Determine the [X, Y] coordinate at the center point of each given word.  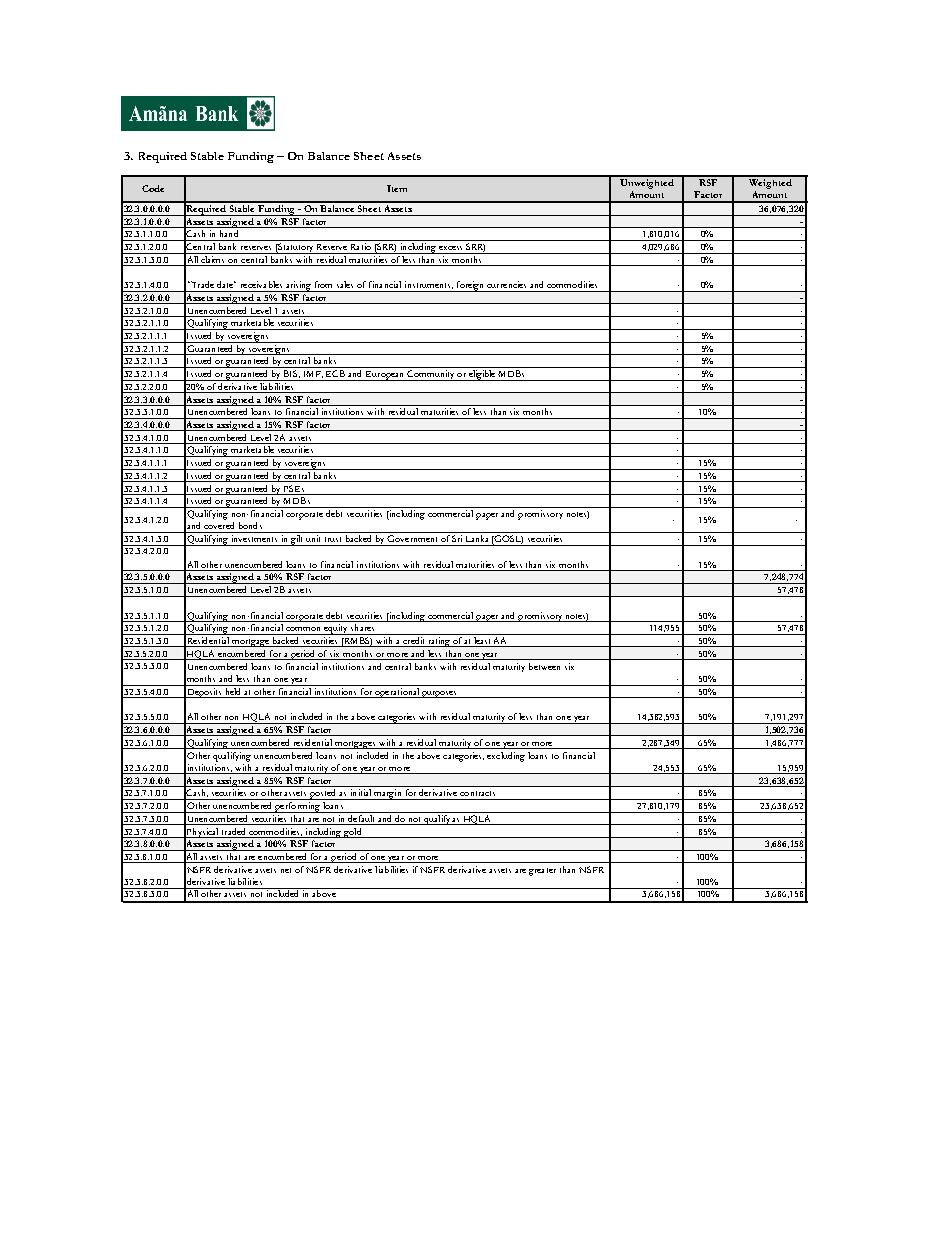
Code [153, 188]
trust [333, 539]
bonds [250, 525]
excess [450, 248]
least [483, 642]
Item [397, 188]
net [286, 870]
